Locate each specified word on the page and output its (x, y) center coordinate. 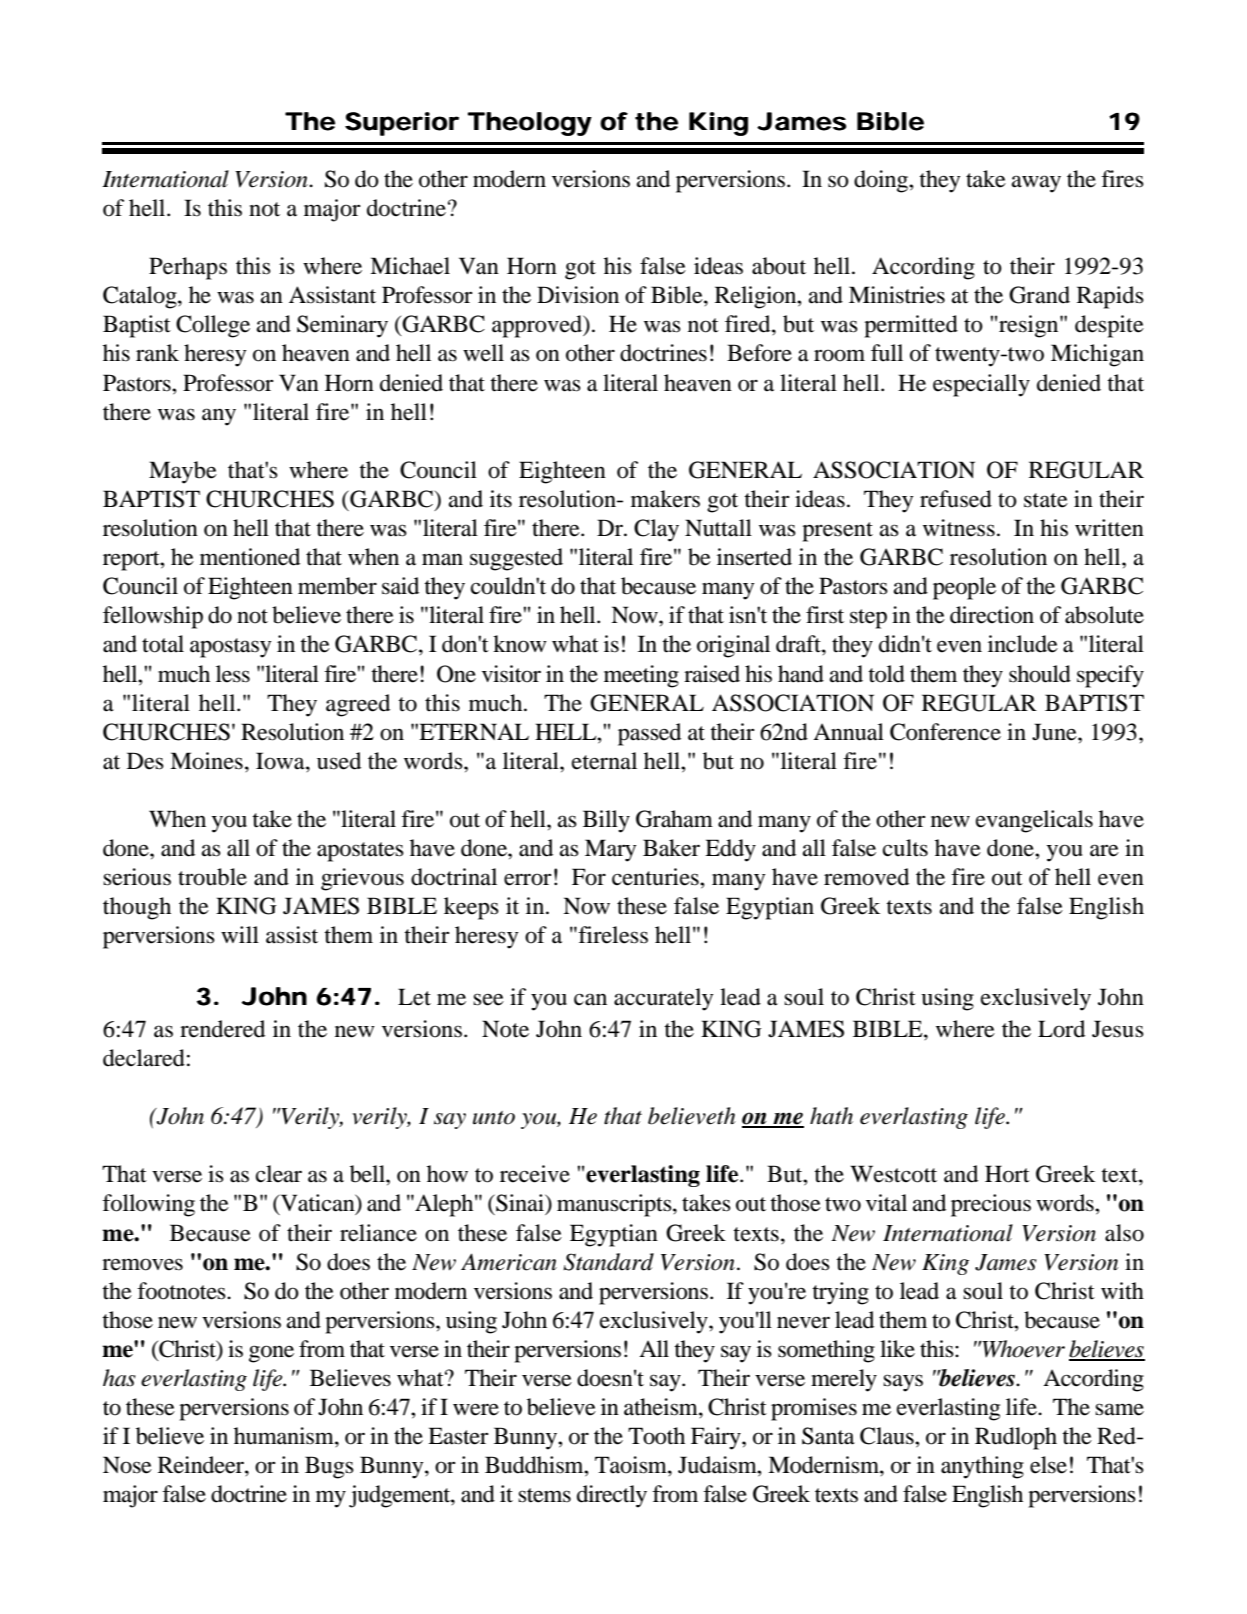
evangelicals (1034, 821)
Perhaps (188, 268)
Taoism (632, 1465)
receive (535, 1174)
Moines (206, 761)
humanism (285, 1436)
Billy (606, 821)
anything (982, 1467)
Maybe (183, 472)
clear (279, 1174)
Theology (530, 124)
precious (991, 1205)
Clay (656, 530)
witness (959, 528)
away (1036, 184)
